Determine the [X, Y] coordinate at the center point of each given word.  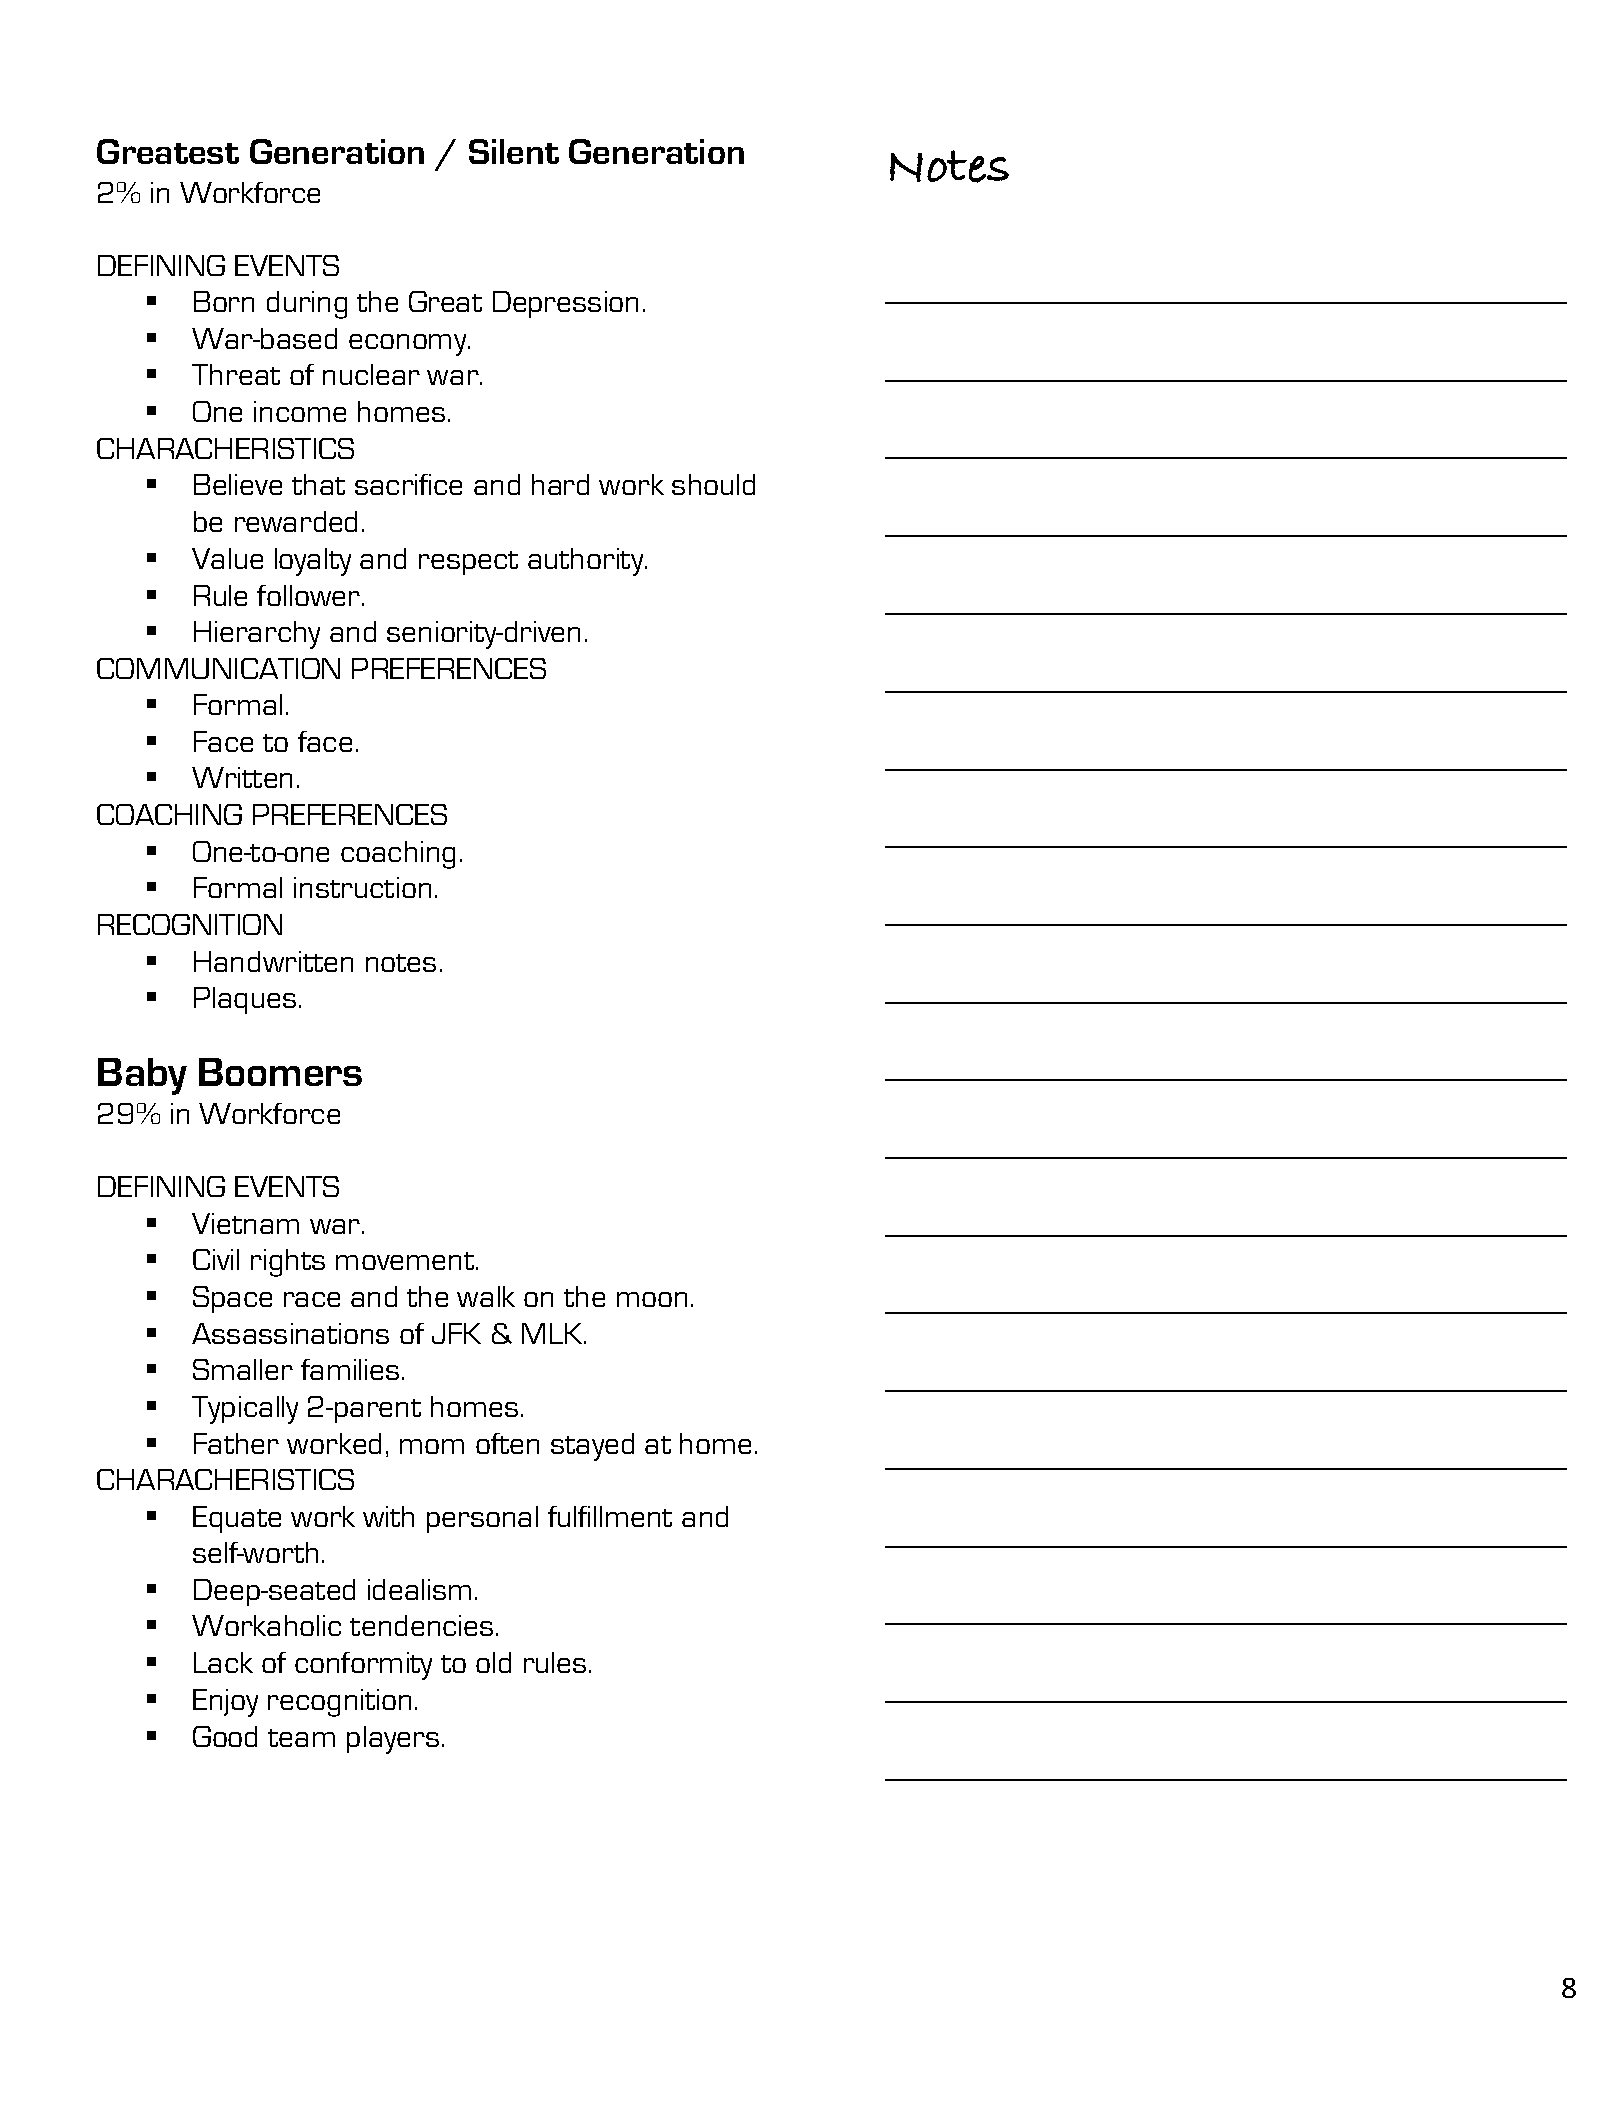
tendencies [421, 1625]
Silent [514, 151]
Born [224, 301]
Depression [565, 304]
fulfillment [610, 1516]
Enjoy [225, 1703]
